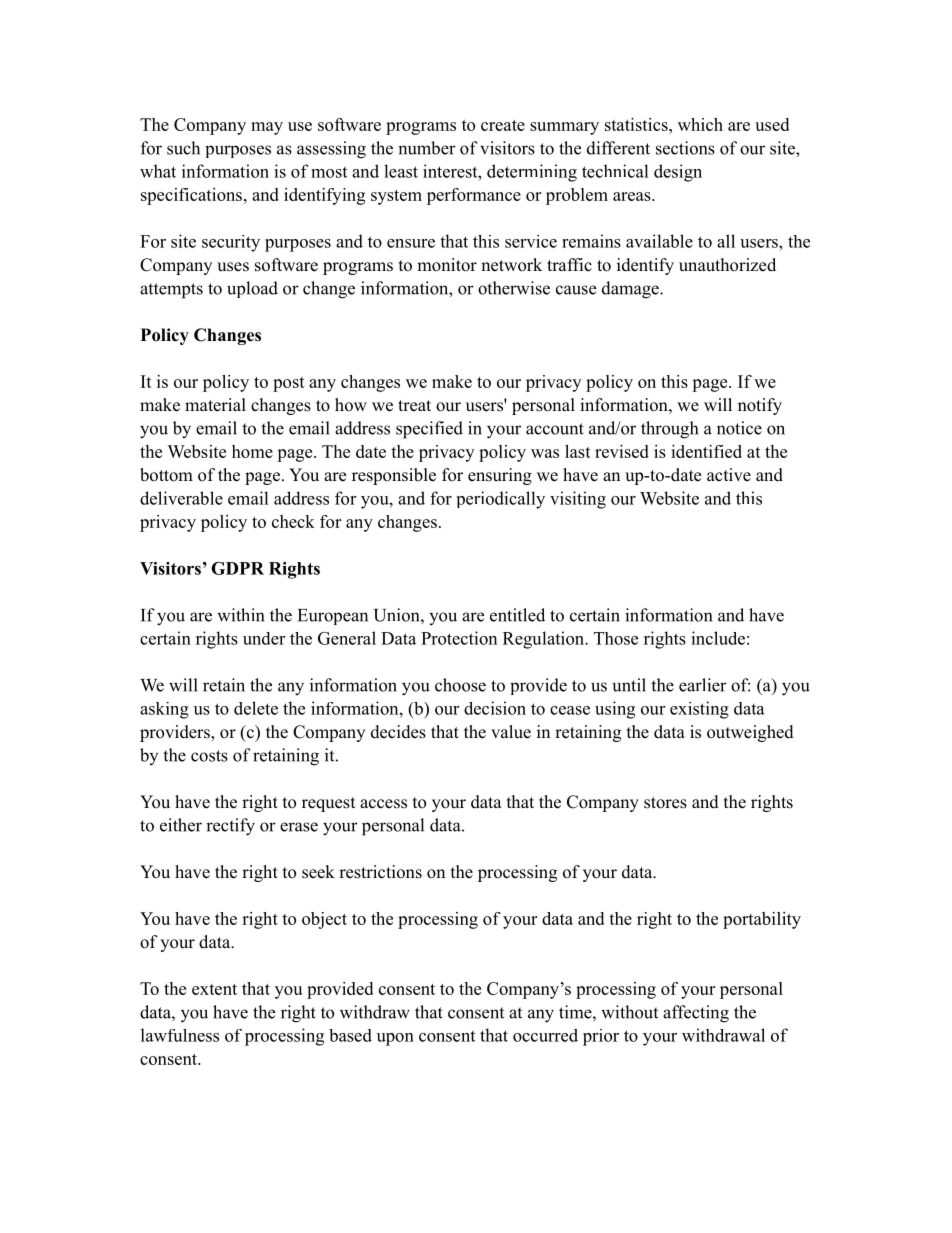  I want to click on rectify, so click(230, 827).
